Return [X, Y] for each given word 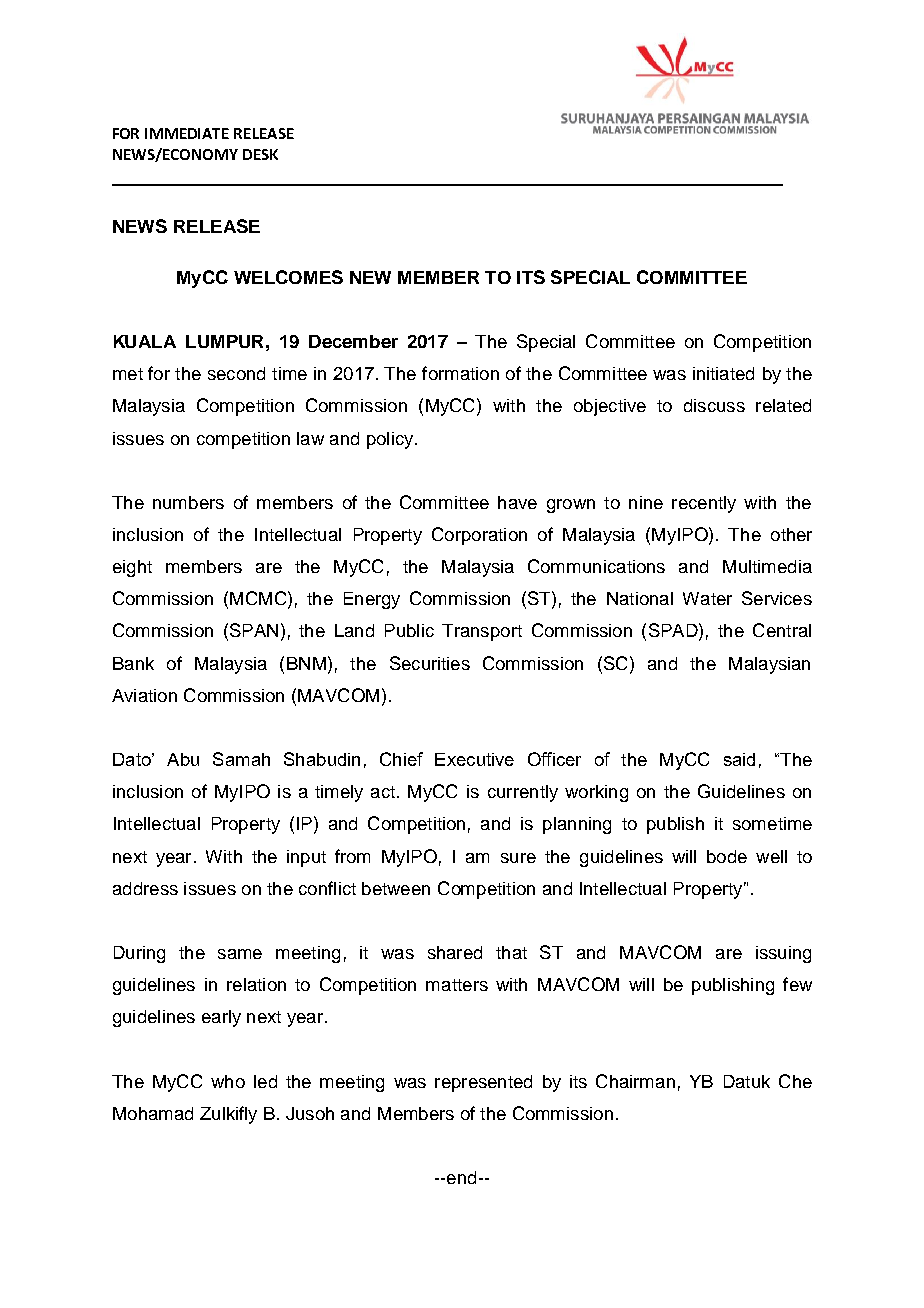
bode [727, 856]
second [236, 373]
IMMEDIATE [187, 133]
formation [460, 373]
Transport [482, 632]
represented [483, 1083]
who [228, 1081]
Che [795, 1081]
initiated [723, 373]
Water [707, 598]
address [145, 888]
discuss [714, 405]
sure [518, 858]
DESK [260, 154]
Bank [133, 663]
